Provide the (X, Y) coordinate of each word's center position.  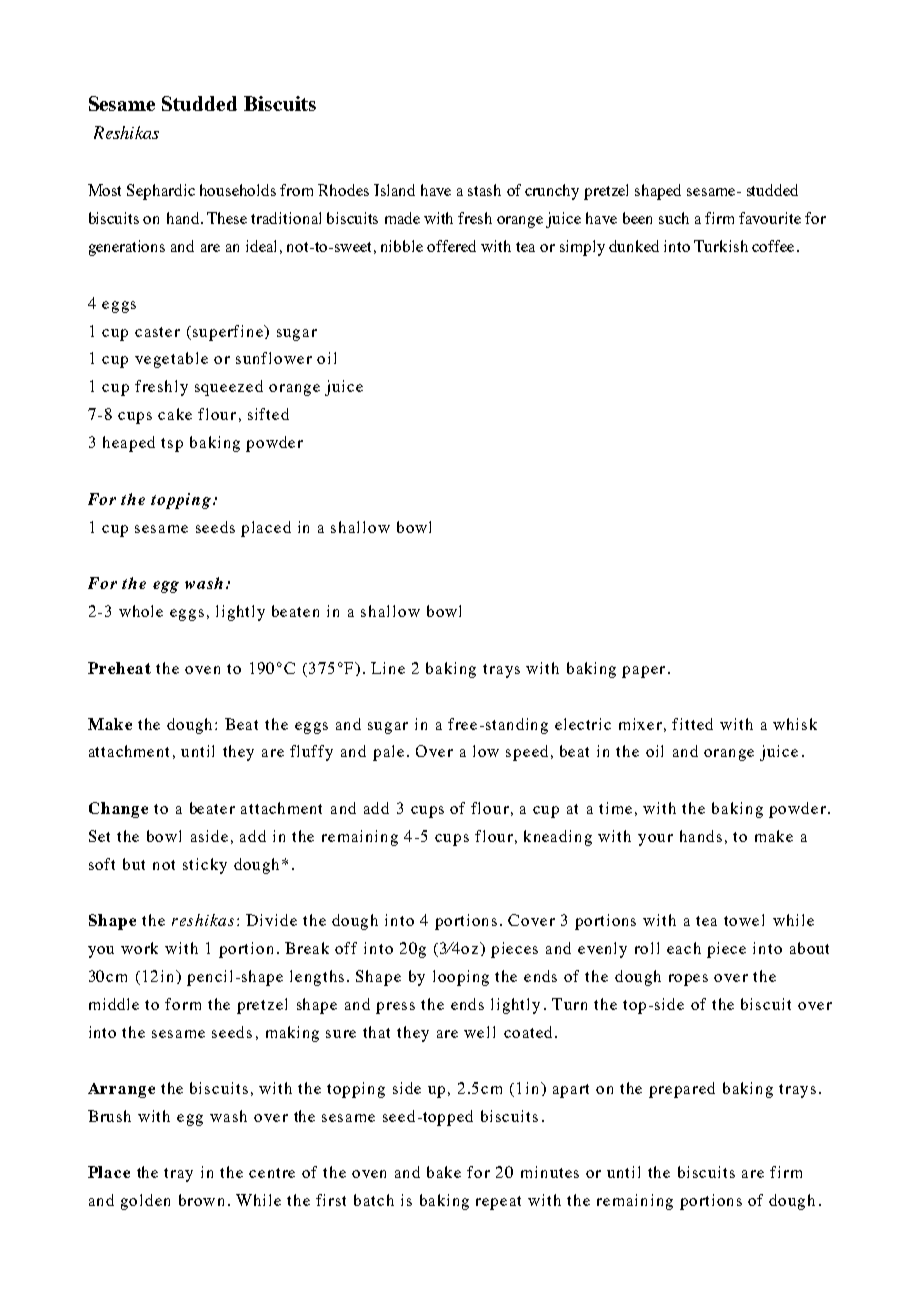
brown (201, 1200)
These (227, 218)
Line (388, 668)
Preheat (119, 668)
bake (444, 1172)
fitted (692, 724)
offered (451, 246)
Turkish (721, 246)
